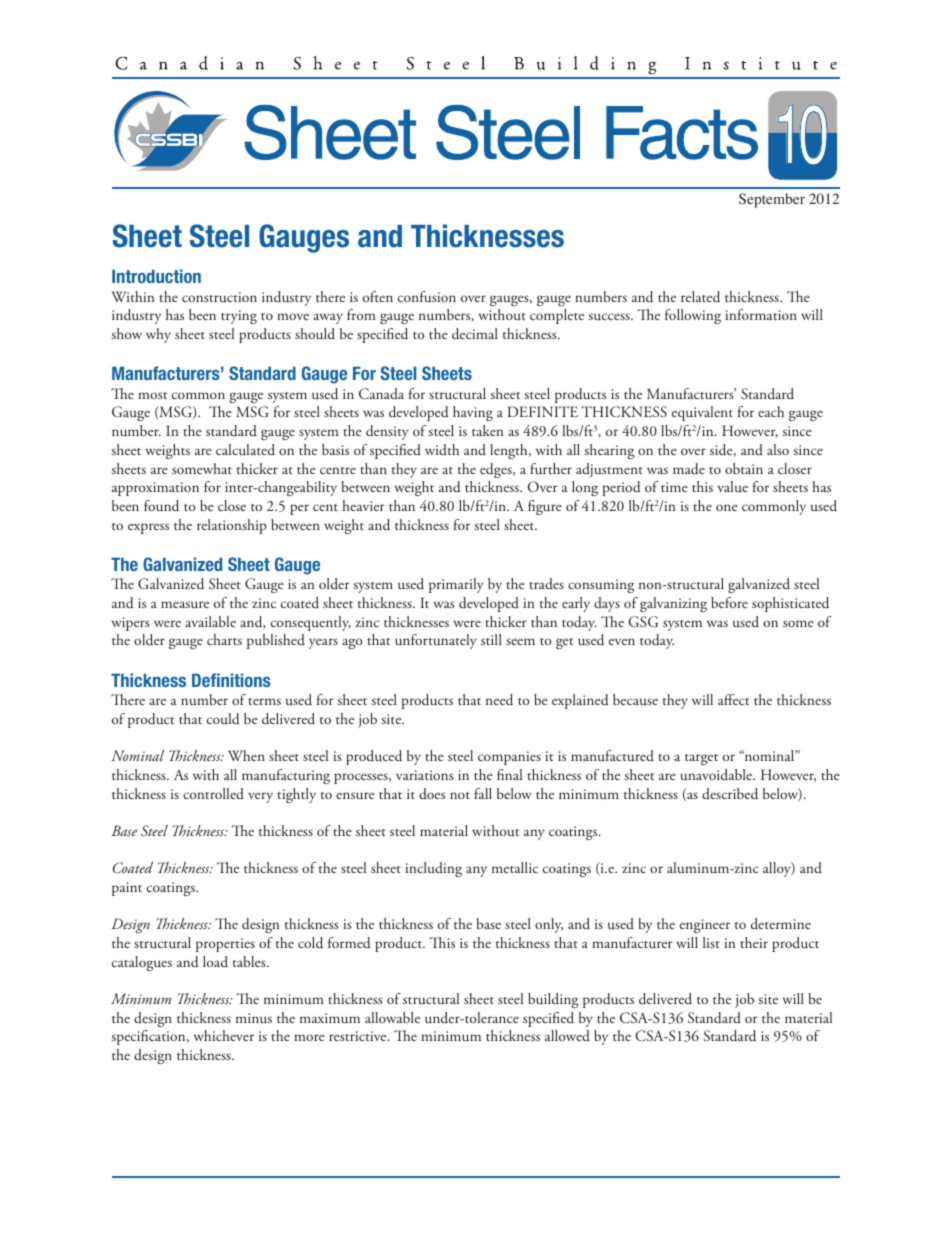  I want to click on Introduction, so click(156, 276).
